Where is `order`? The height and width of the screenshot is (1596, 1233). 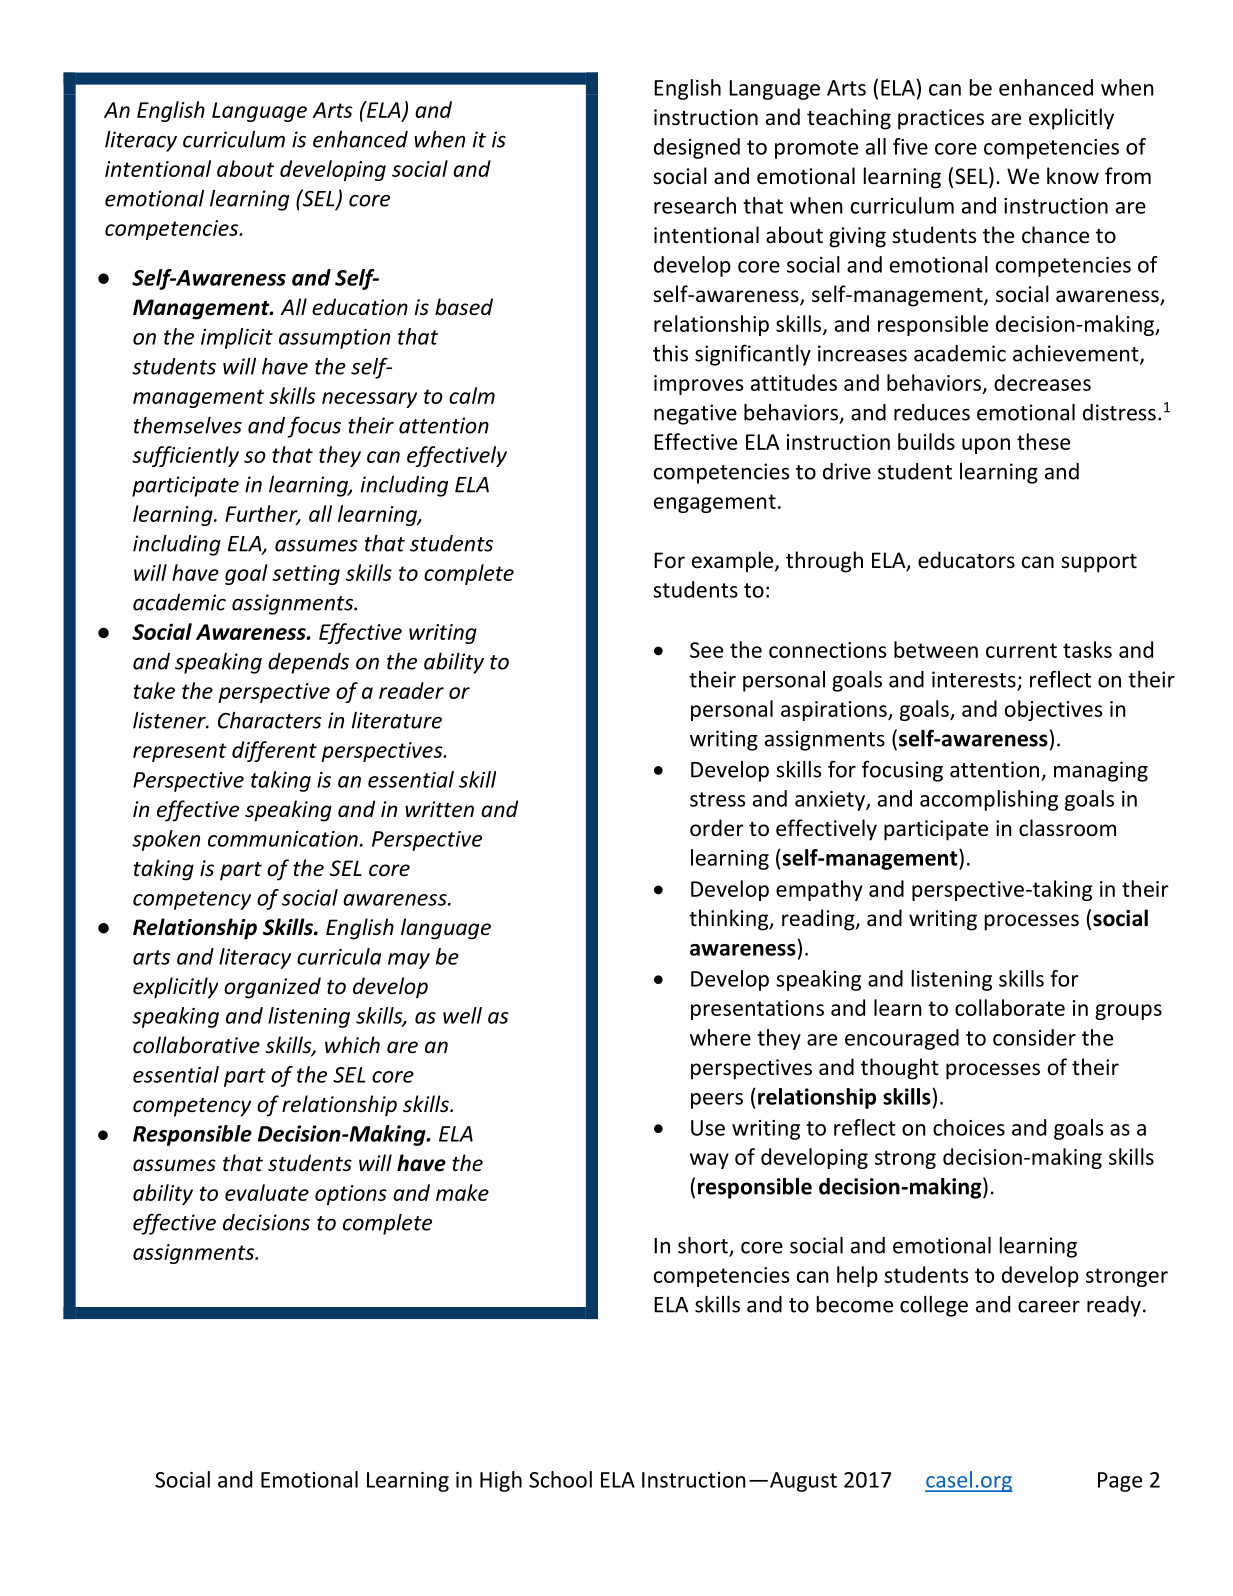 order is located at coordinates (717, 828).
